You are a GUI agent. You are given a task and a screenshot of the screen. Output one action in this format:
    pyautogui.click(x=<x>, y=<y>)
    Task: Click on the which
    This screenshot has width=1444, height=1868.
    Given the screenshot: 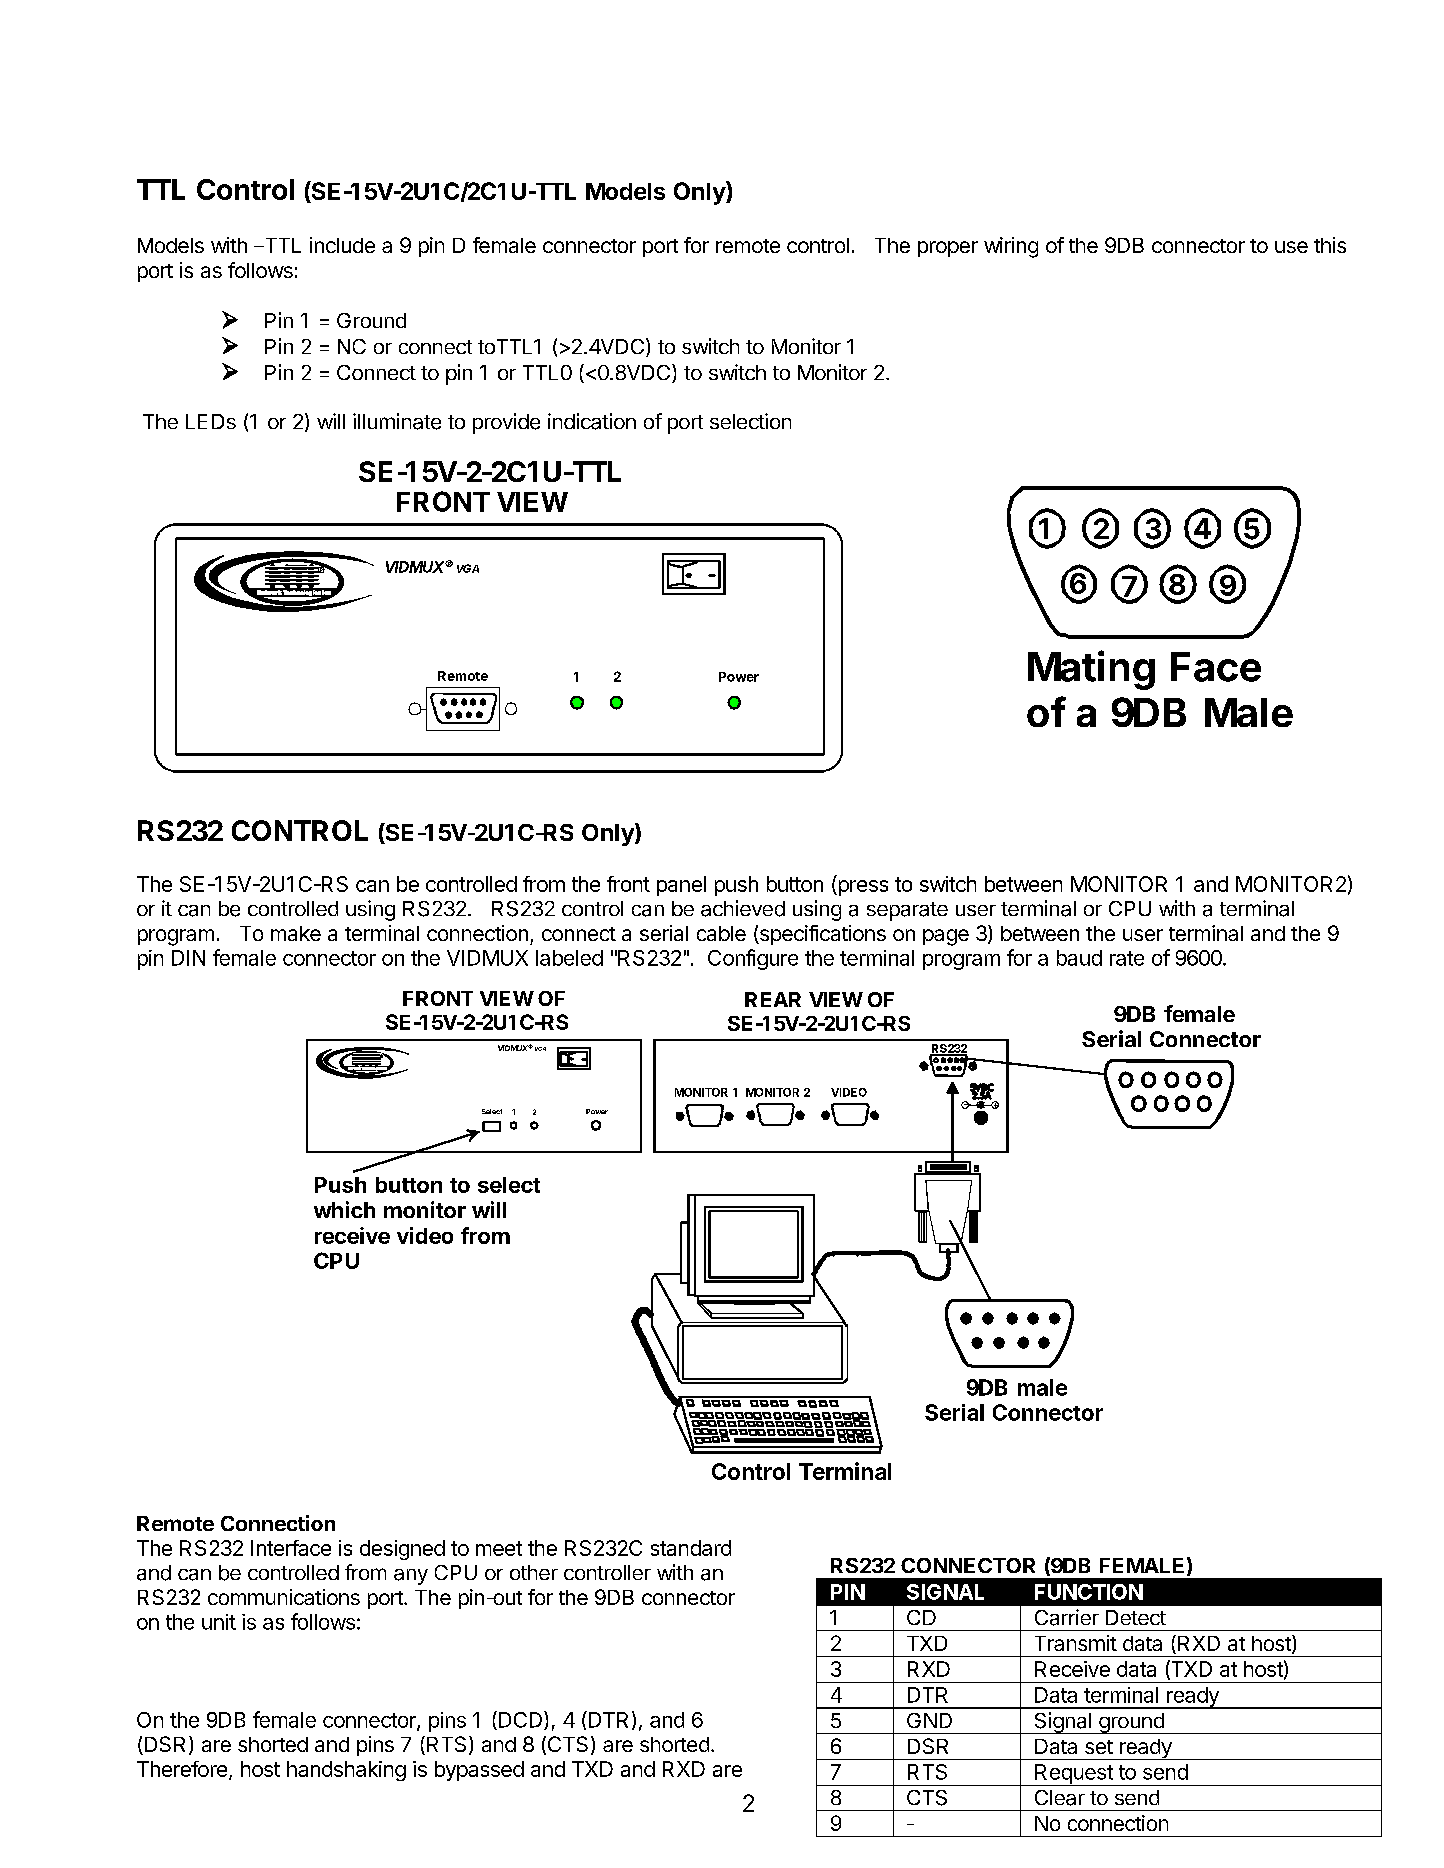 What is the action you would take?
    pyautogui.click(x=344, y=1209)
